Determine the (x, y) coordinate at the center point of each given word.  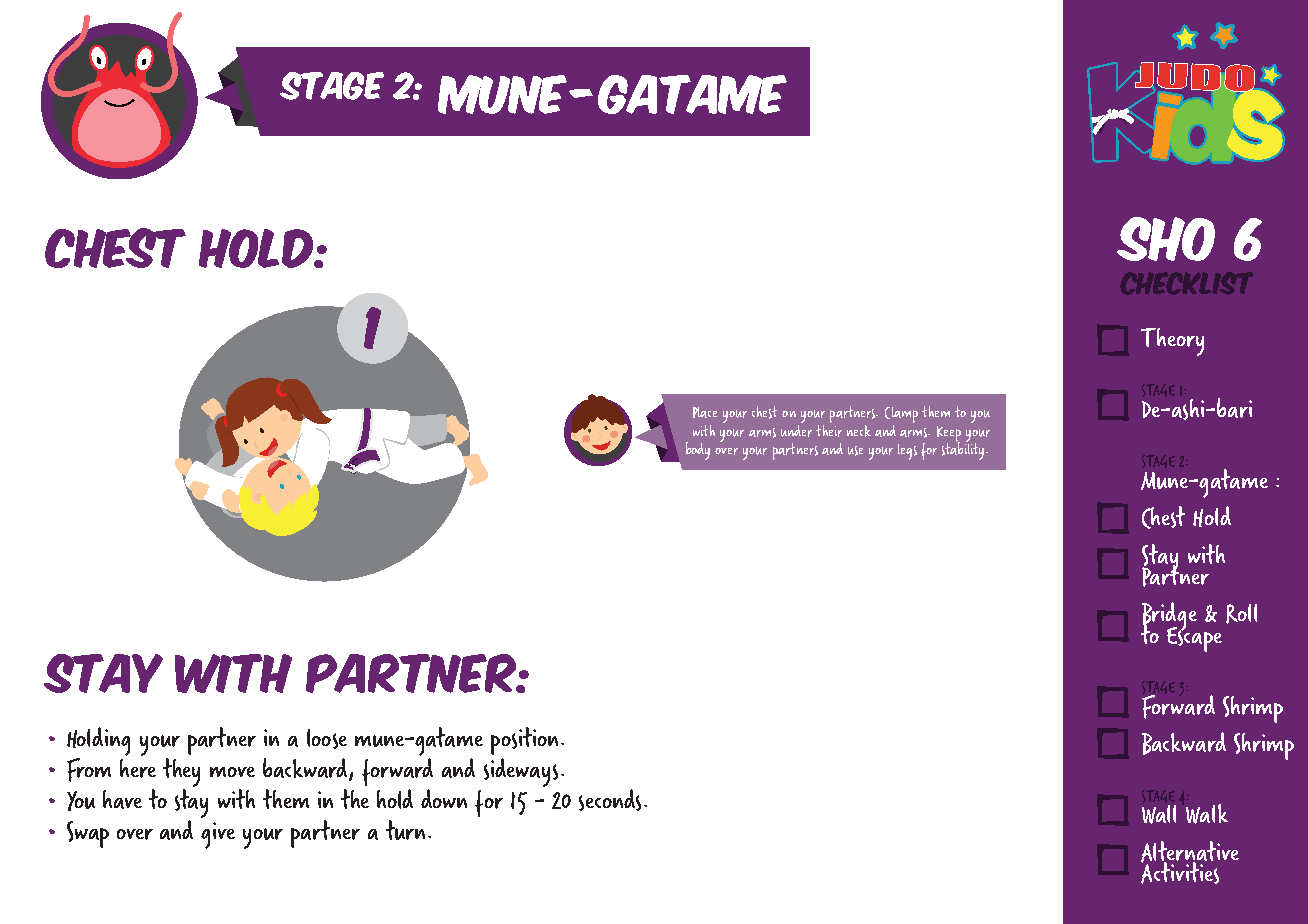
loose (327, 739)
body (698, 451)
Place (705, 412)
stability (964, 450)
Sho (1166, 239)
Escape (1194, 638)
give (218, 835)
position (524, 741)
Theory (1172, 342)
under (796, 429)
